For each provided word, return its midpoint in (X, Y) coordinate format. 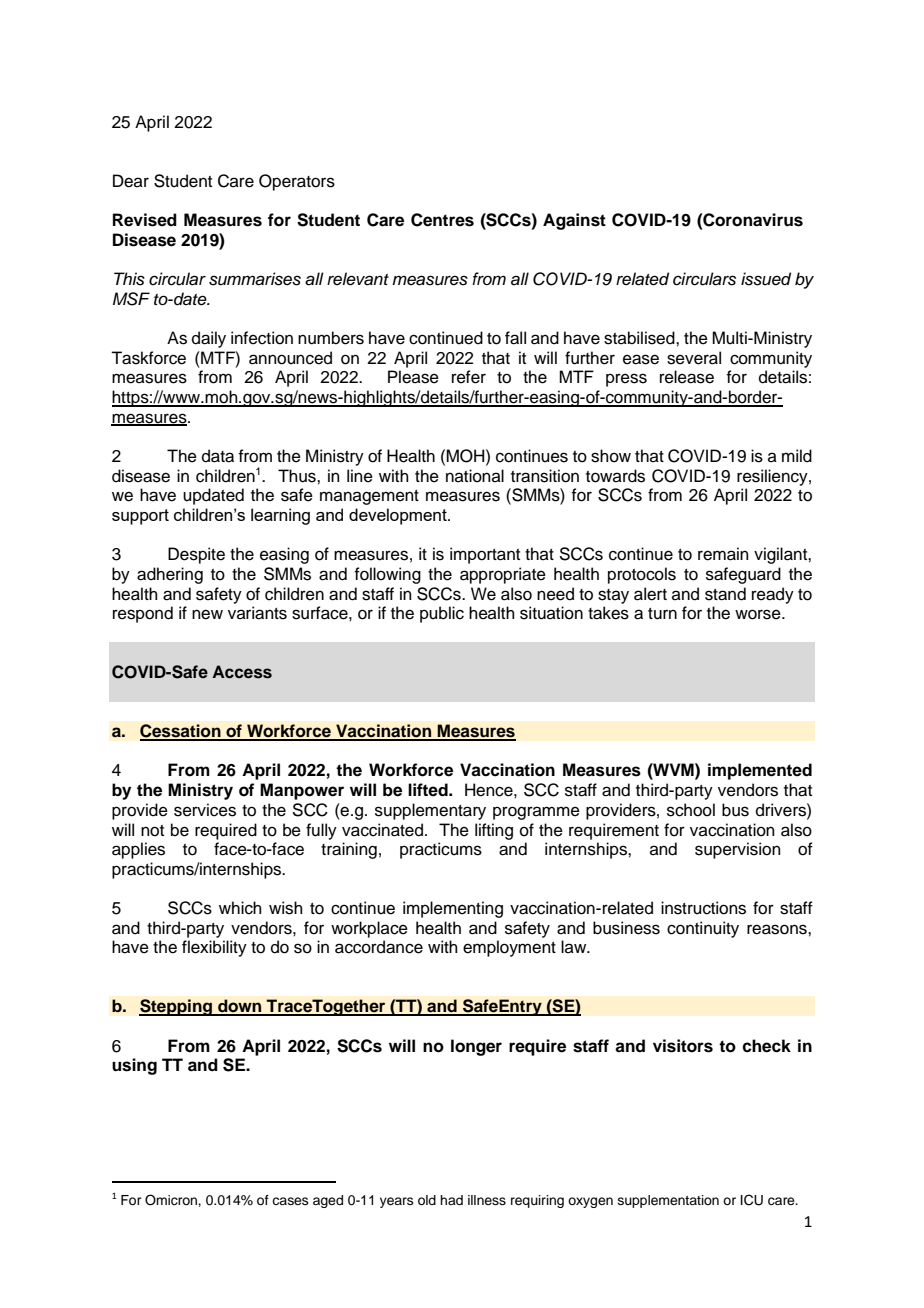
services (205, 810)
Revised (145, 220)
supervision (738, 850)
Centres (442, 220)
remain (723, 554)
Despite (196, 555)
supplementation (668, 1201)
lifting (494, 831)
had (451, 1200)
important (485, 555)
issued (766, 279)
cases (290, 1201)
